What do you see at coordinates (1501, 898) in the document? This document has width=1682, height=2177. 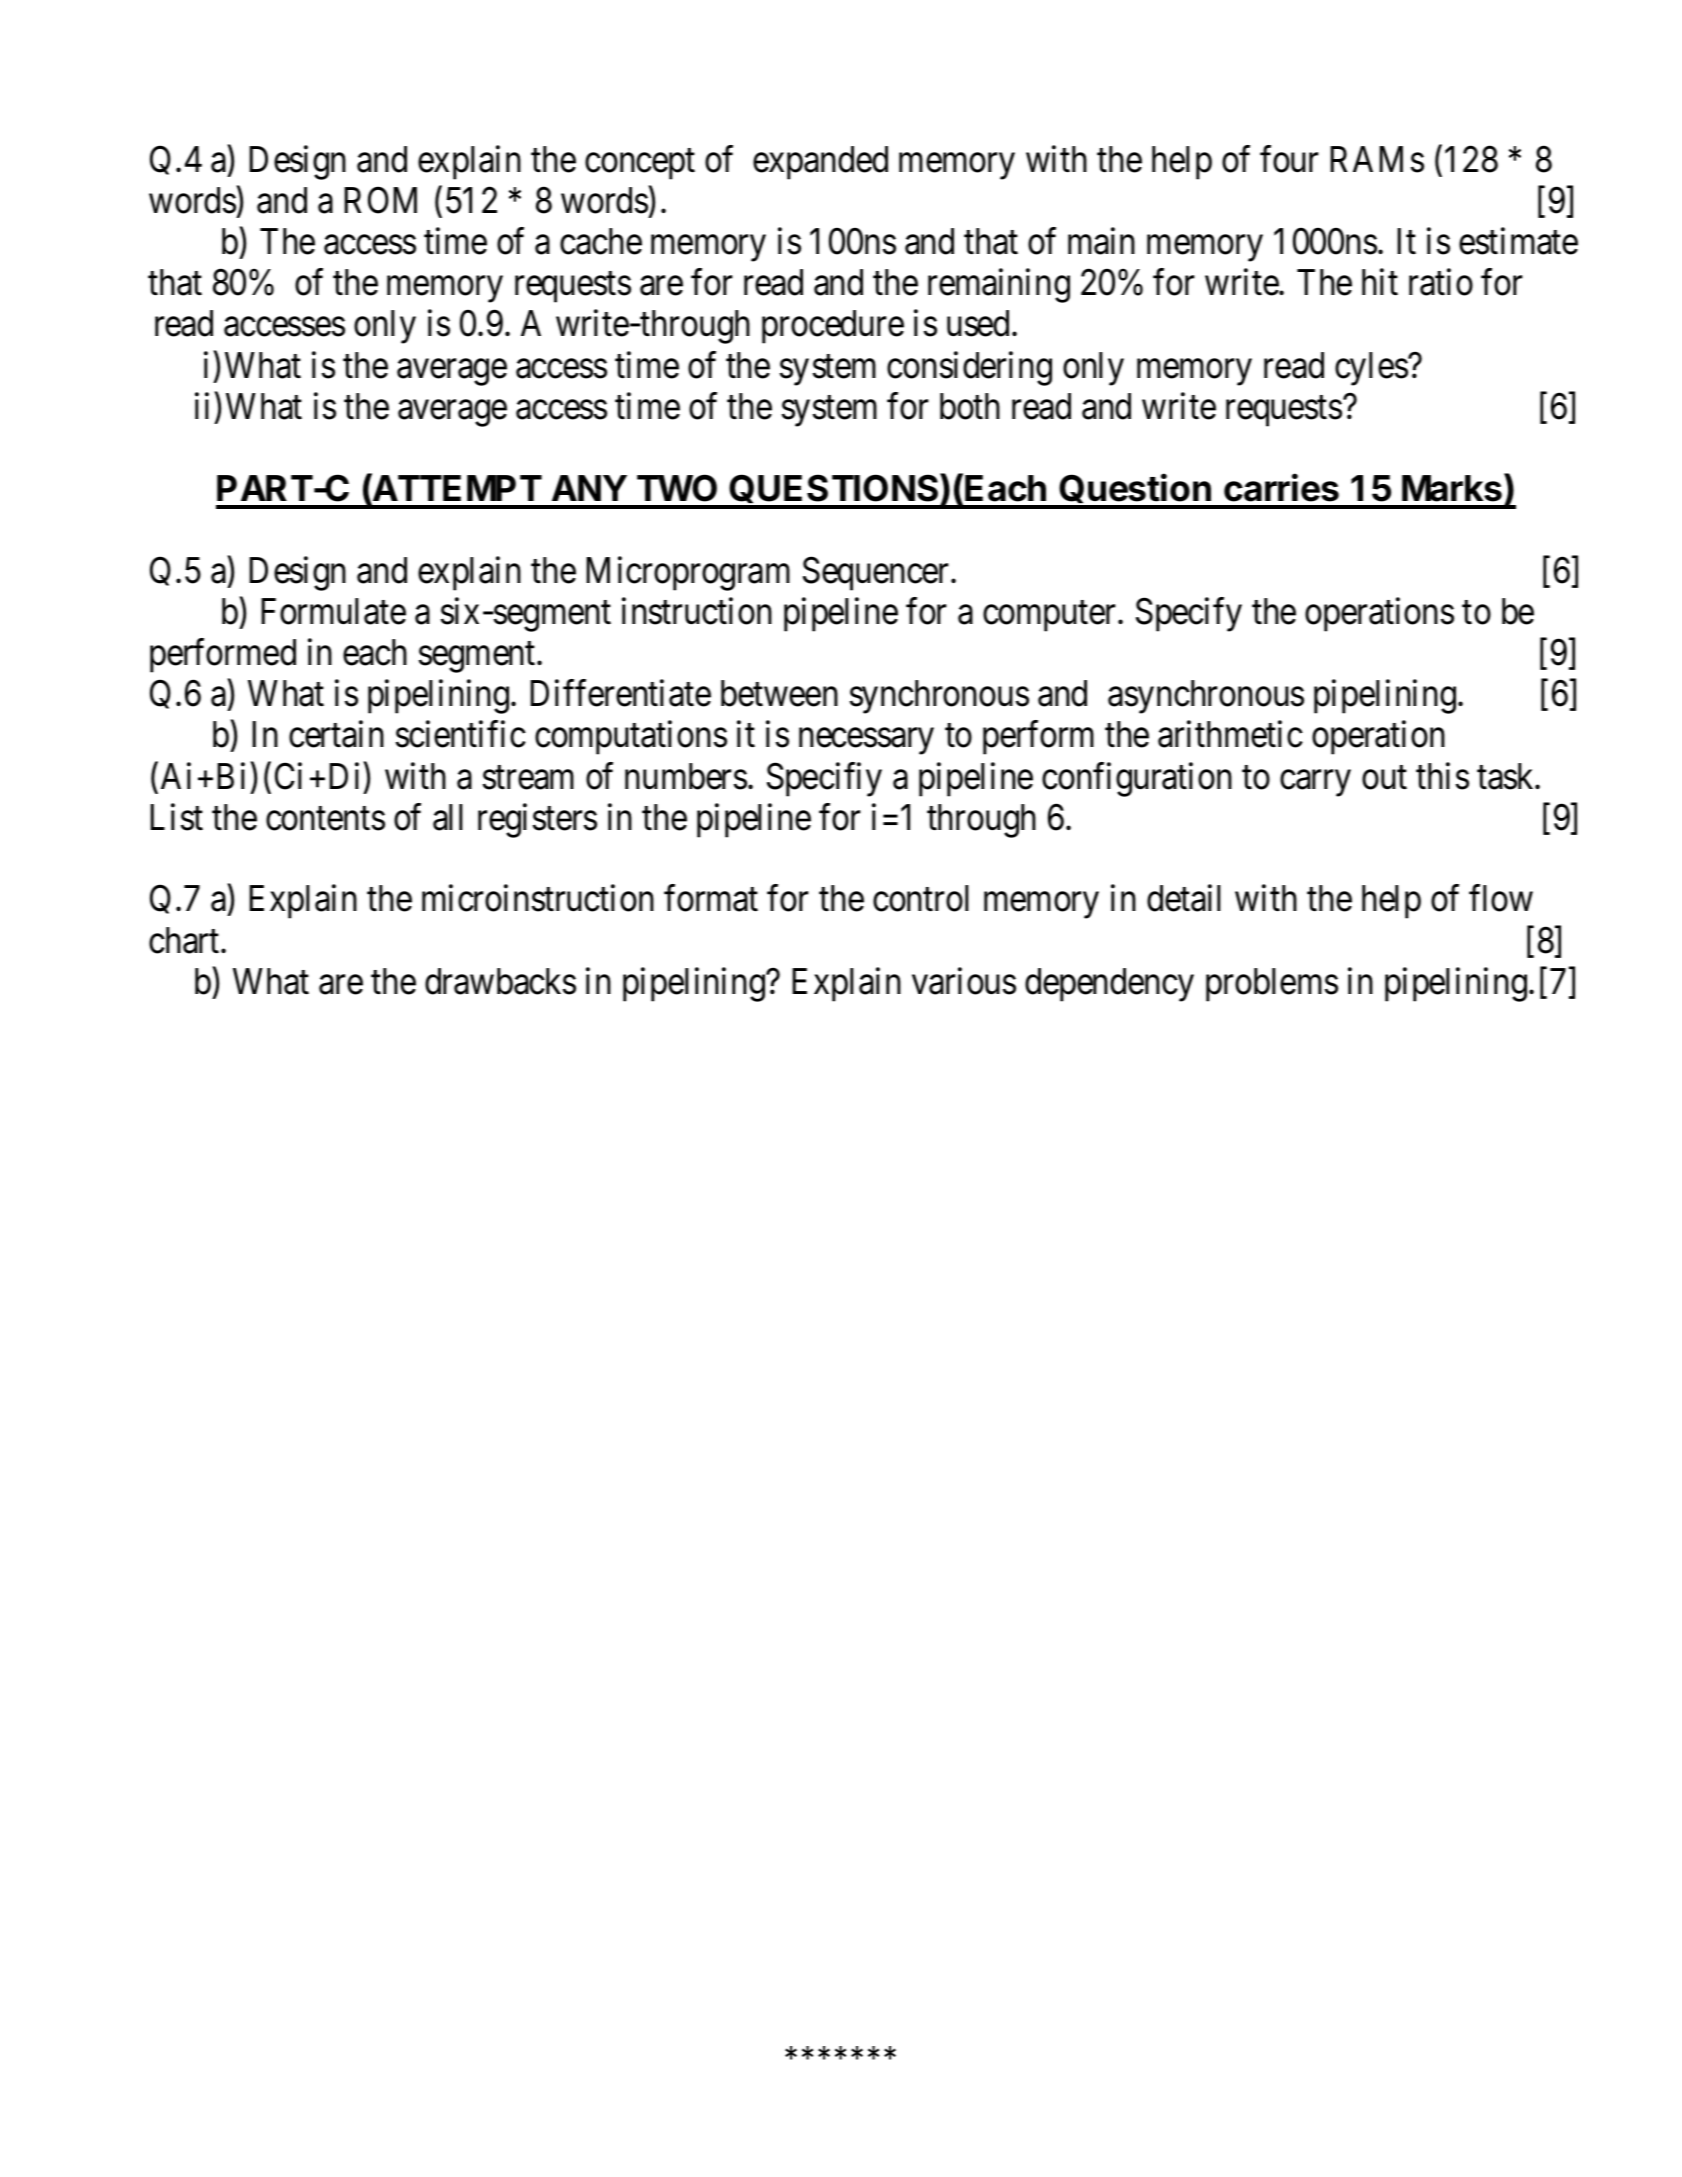 I see `flow` at bounding box center [1501, 898].
